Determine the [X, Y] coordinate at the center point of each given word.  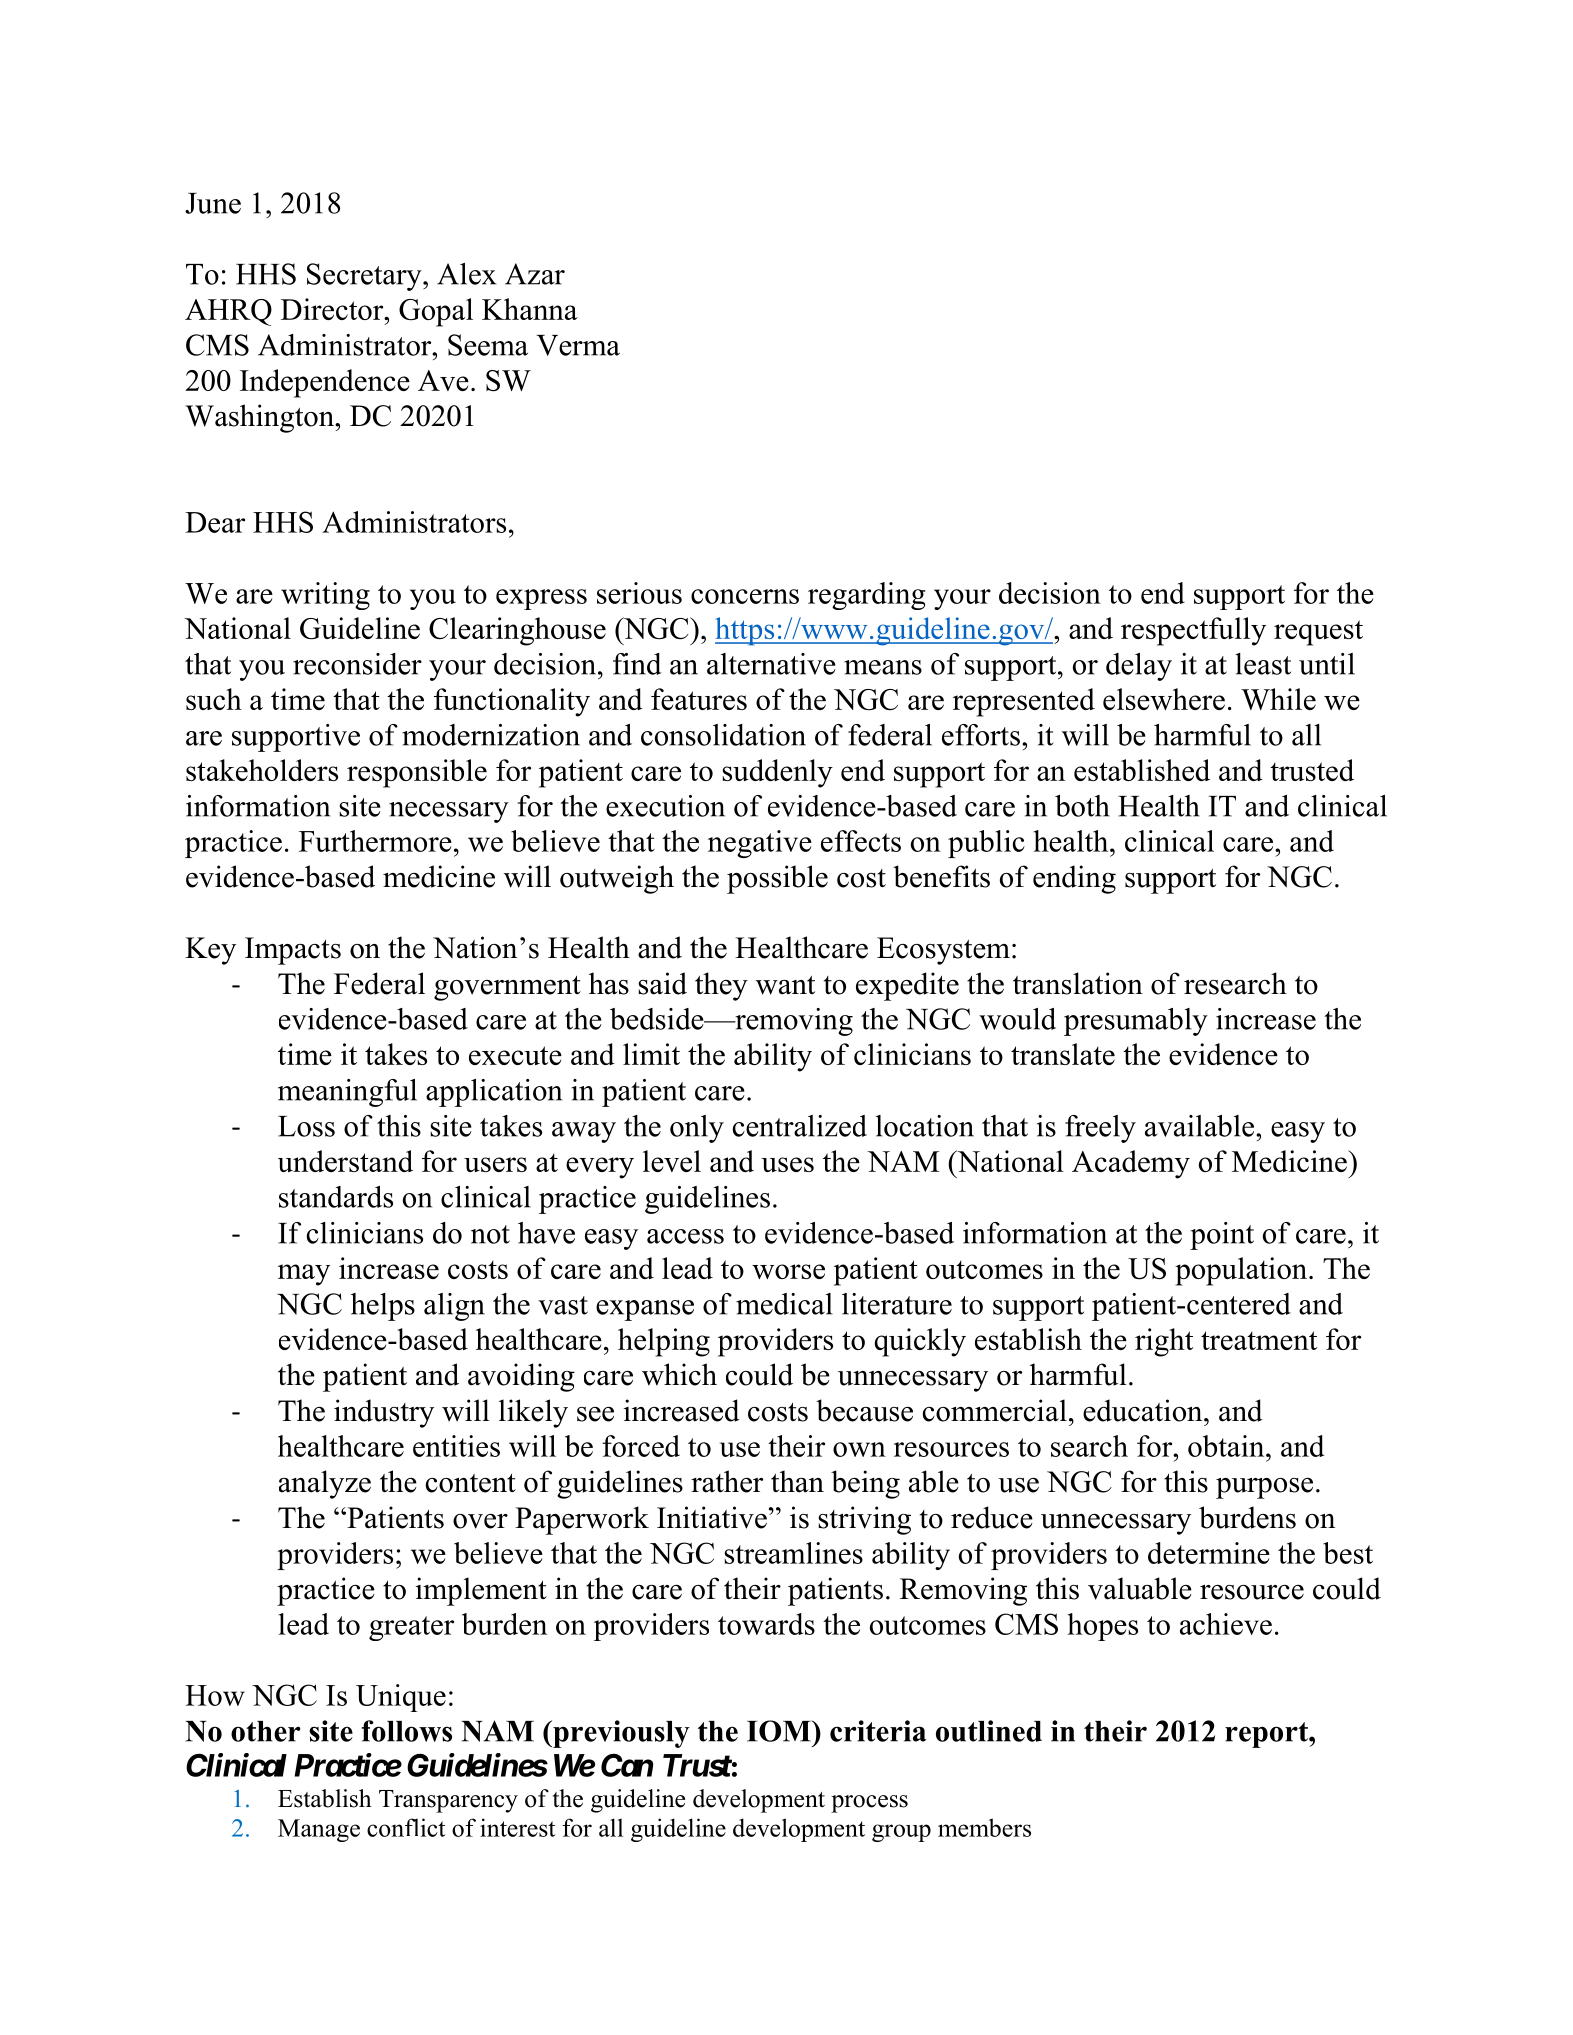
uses [787, 1164]
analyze [325, 1484]
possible [777, 879]
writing [325, 596]
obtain [1227, 1446]
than [797, 1481]
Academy [1131, 1164]
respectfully [1193, 631]
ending [1074, 879]
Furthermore [375, 841]
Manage [319, 1830]
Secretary [365, 277]
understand [345, 1161]
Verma [578, 345]
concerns [745, 596]
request [1318, 633]
